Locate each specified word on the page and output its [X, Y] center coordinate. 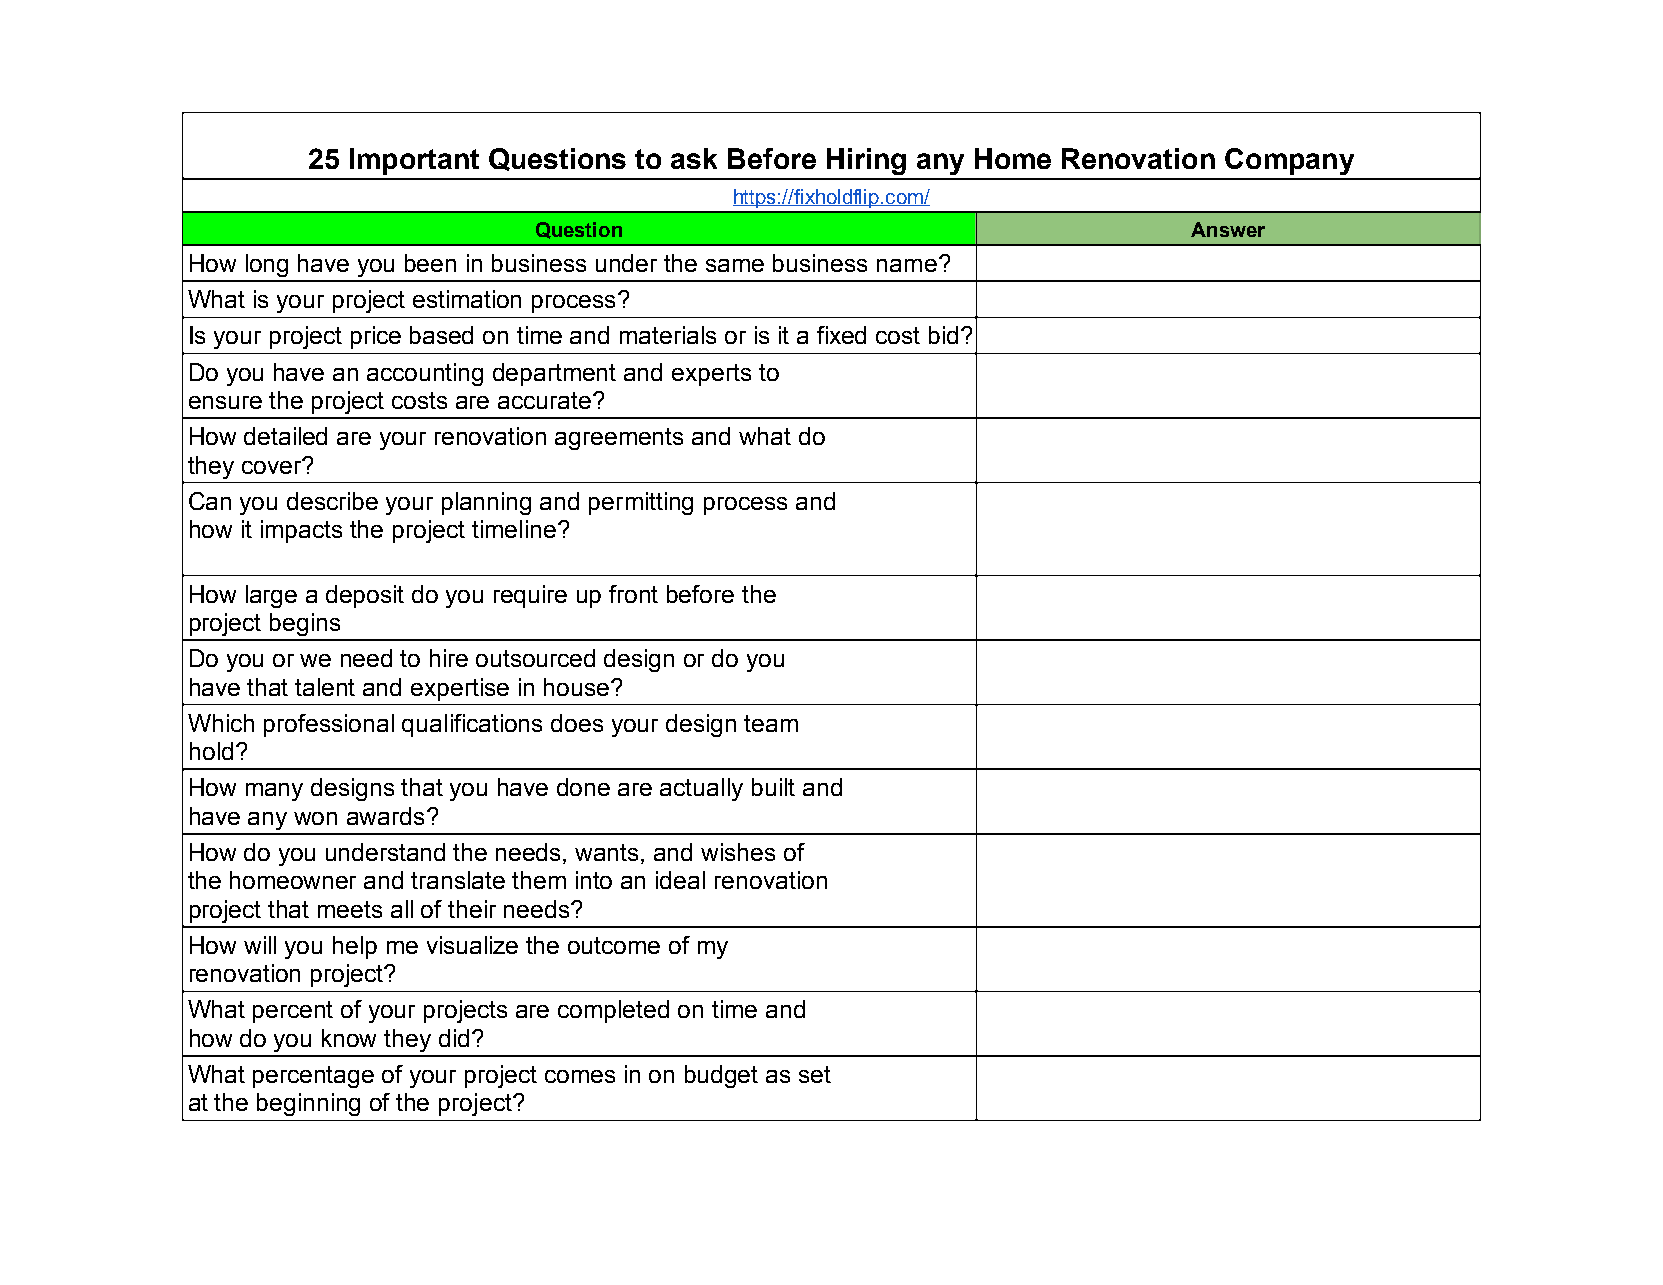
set [815, 1074]
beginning [308, 1104]
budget [721, 1076]
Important [414, 161]
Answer [1228, 229]
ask [694, 158]
